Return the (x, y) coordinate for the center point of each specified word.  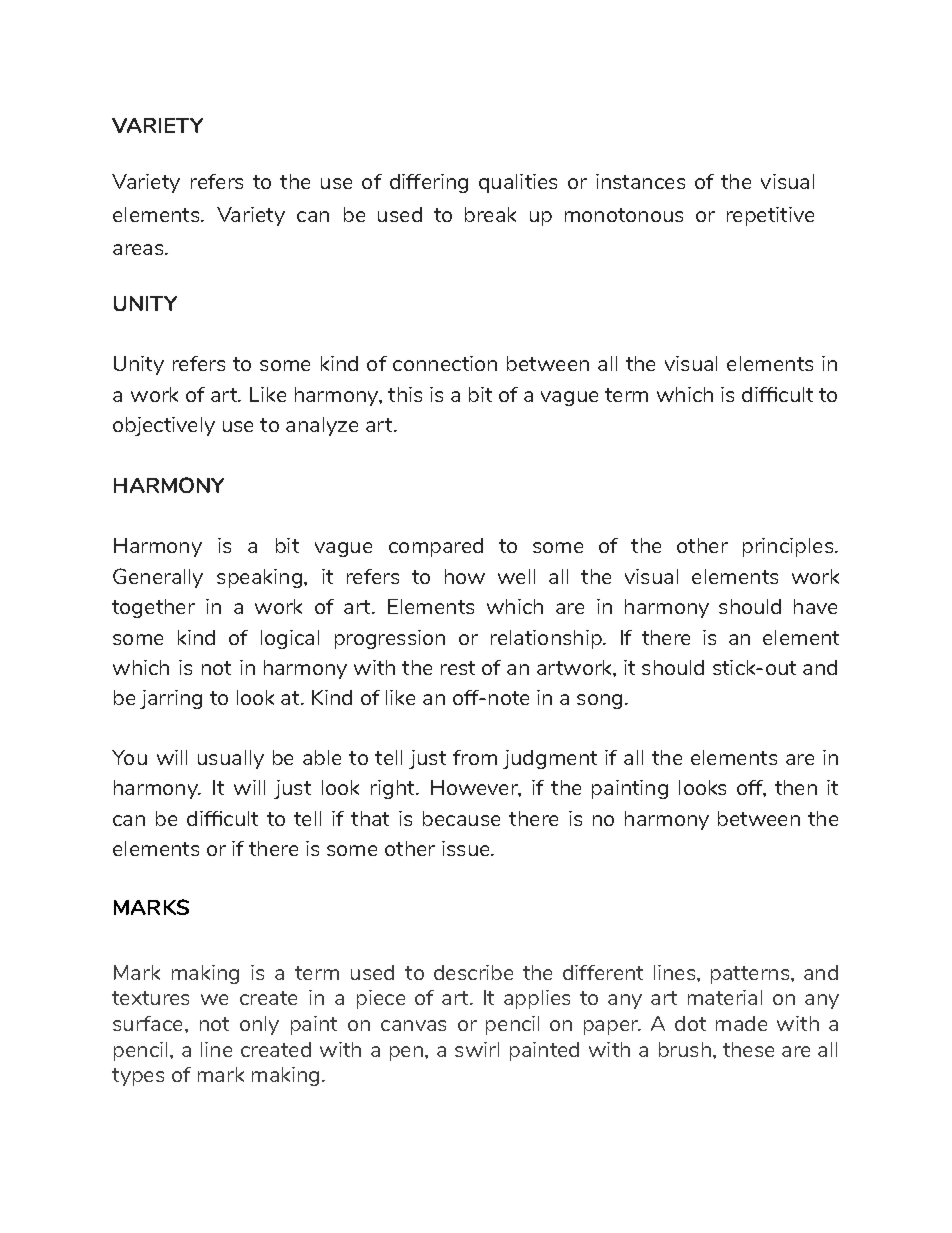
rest (458, 668)
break (490, 214)
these (748, 1049)
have (815, 606)
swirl (477, 1049)
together (153, 608)
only (259, 1025)
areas (139, 249)
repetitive (770, 216)
